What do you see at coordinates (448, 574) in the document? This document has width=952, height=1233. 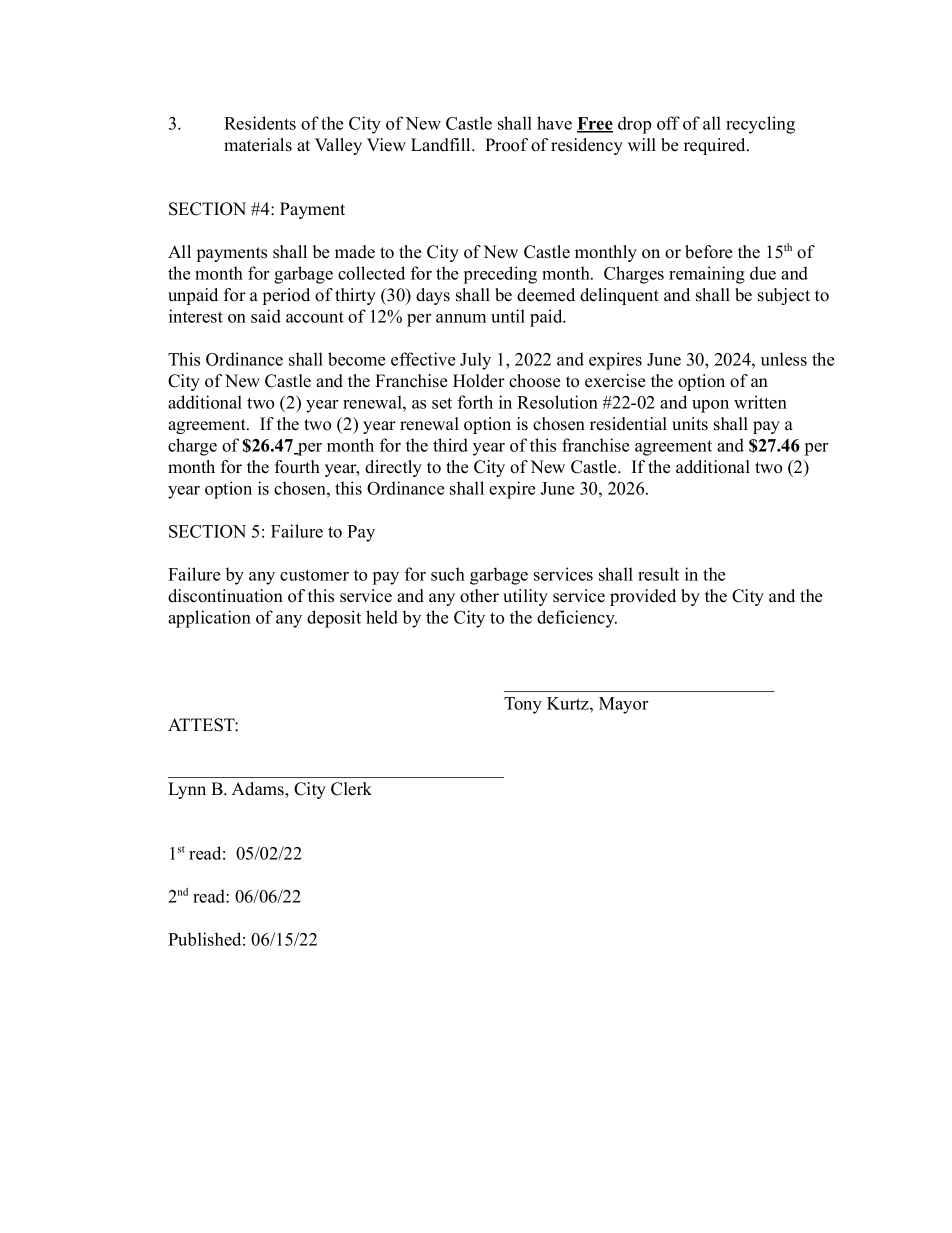 I see `such` at bounding box center [448, 574].
